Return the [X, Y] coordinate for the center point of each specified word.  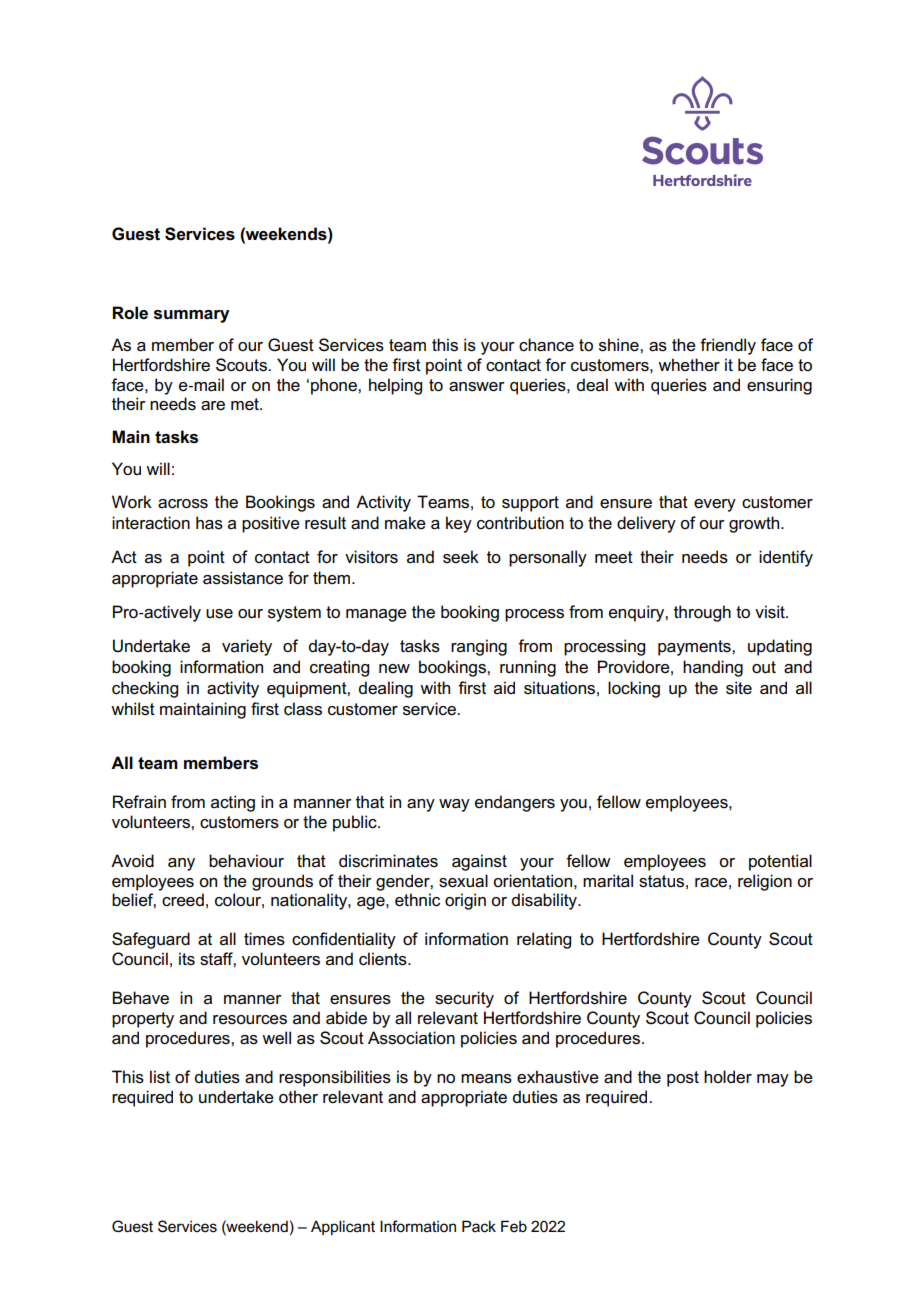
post [683, 1079]
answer [477, 387]
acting [233, 803]
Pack [479, 1226]
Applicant [343, 1227]
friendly [728, 346]
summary [192, 316]
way [454, 805]
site [739, 688]
